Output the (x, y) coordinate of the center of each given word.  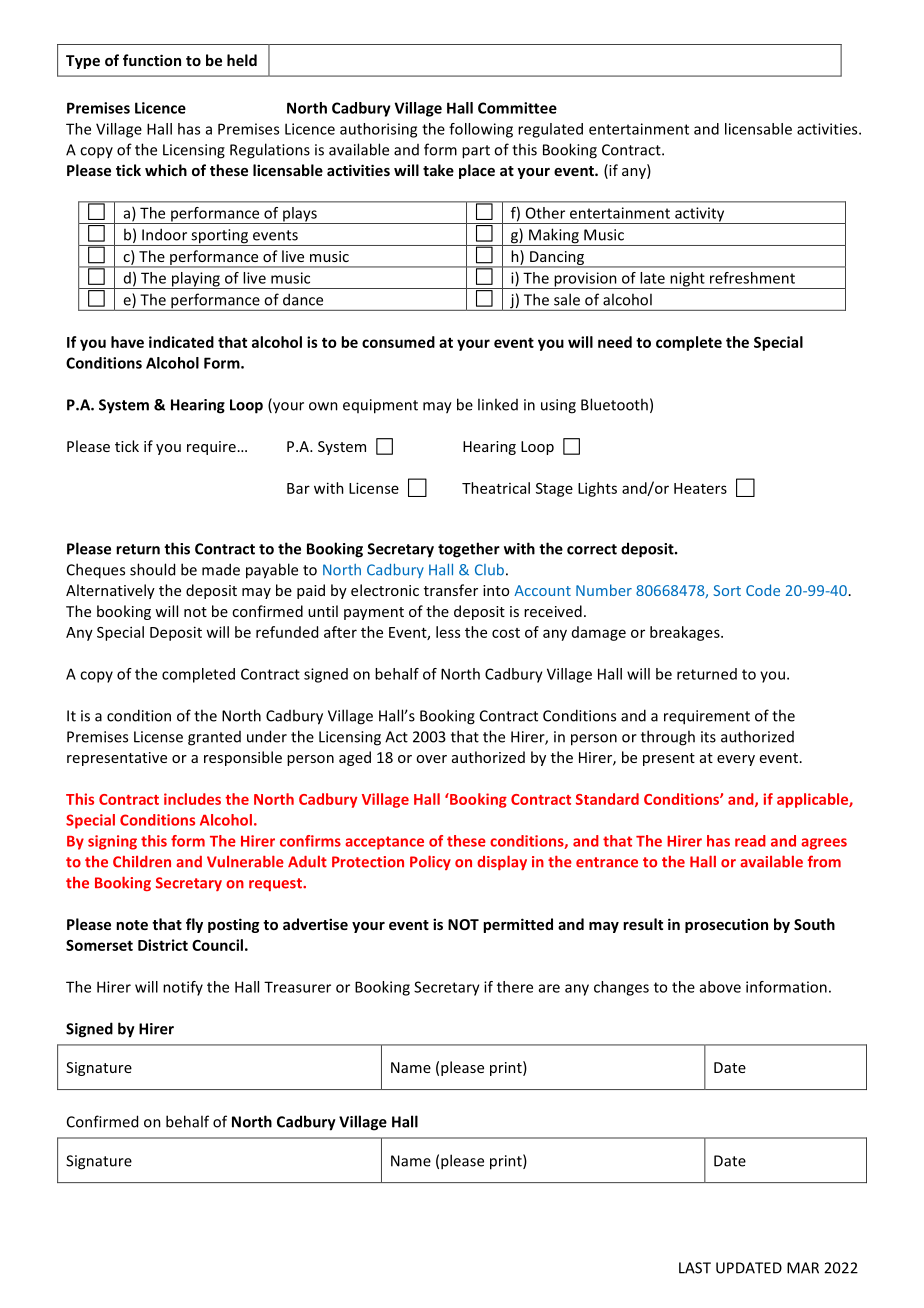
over (431, 759)
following (481, 130)
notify (183, 988)
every (736, 760)
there (515, 987)
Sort (727, 590)
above (720, 987)
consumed (398, 342)
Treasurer (297, 987)
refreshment (752, 278)
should (152, 569)
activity (700, 215)
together (469, 550)
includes (192, 799)
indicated (181, 342)
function (152, 60)
